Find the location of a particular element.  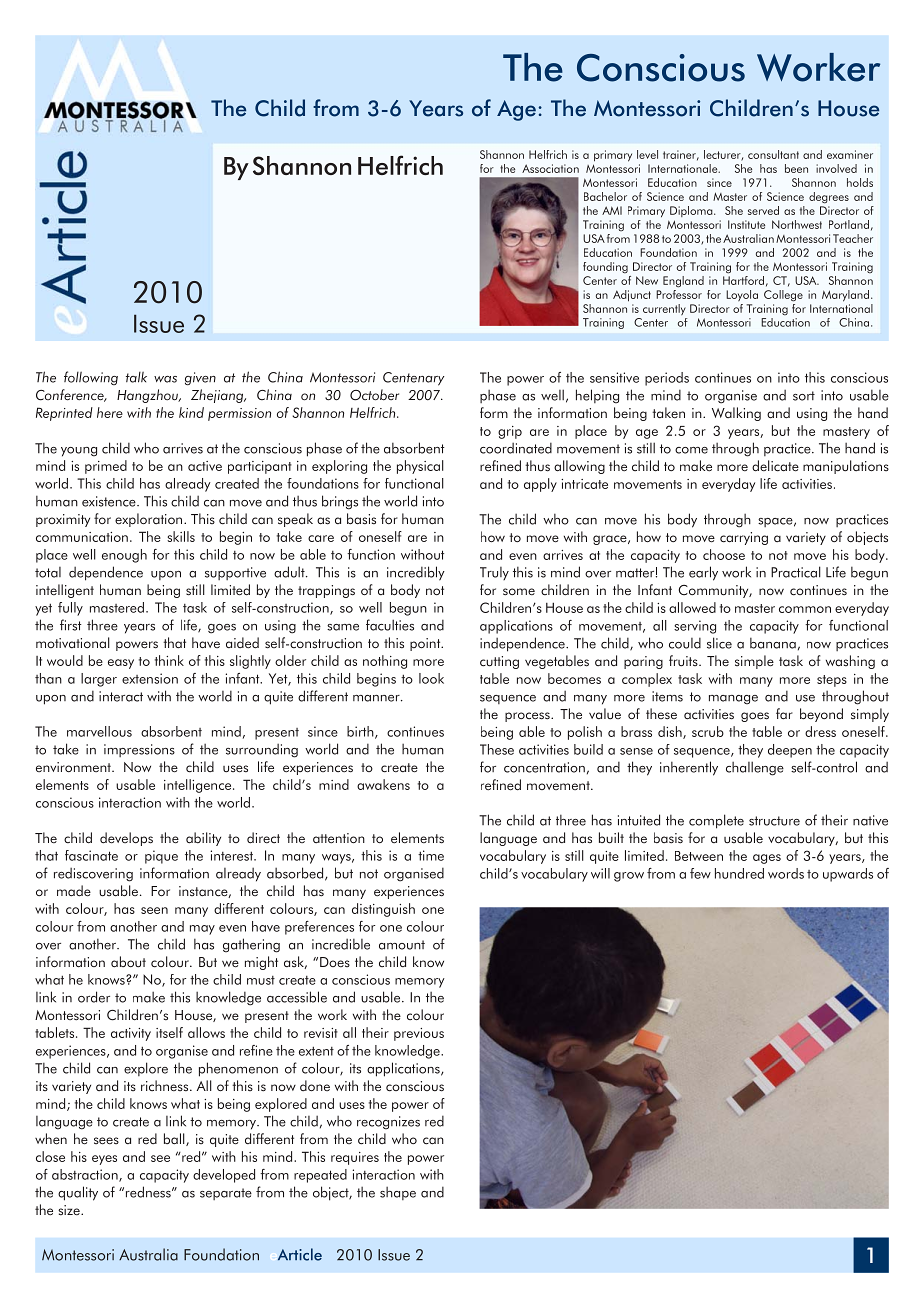

grip is located at coordinates (510, 432).
